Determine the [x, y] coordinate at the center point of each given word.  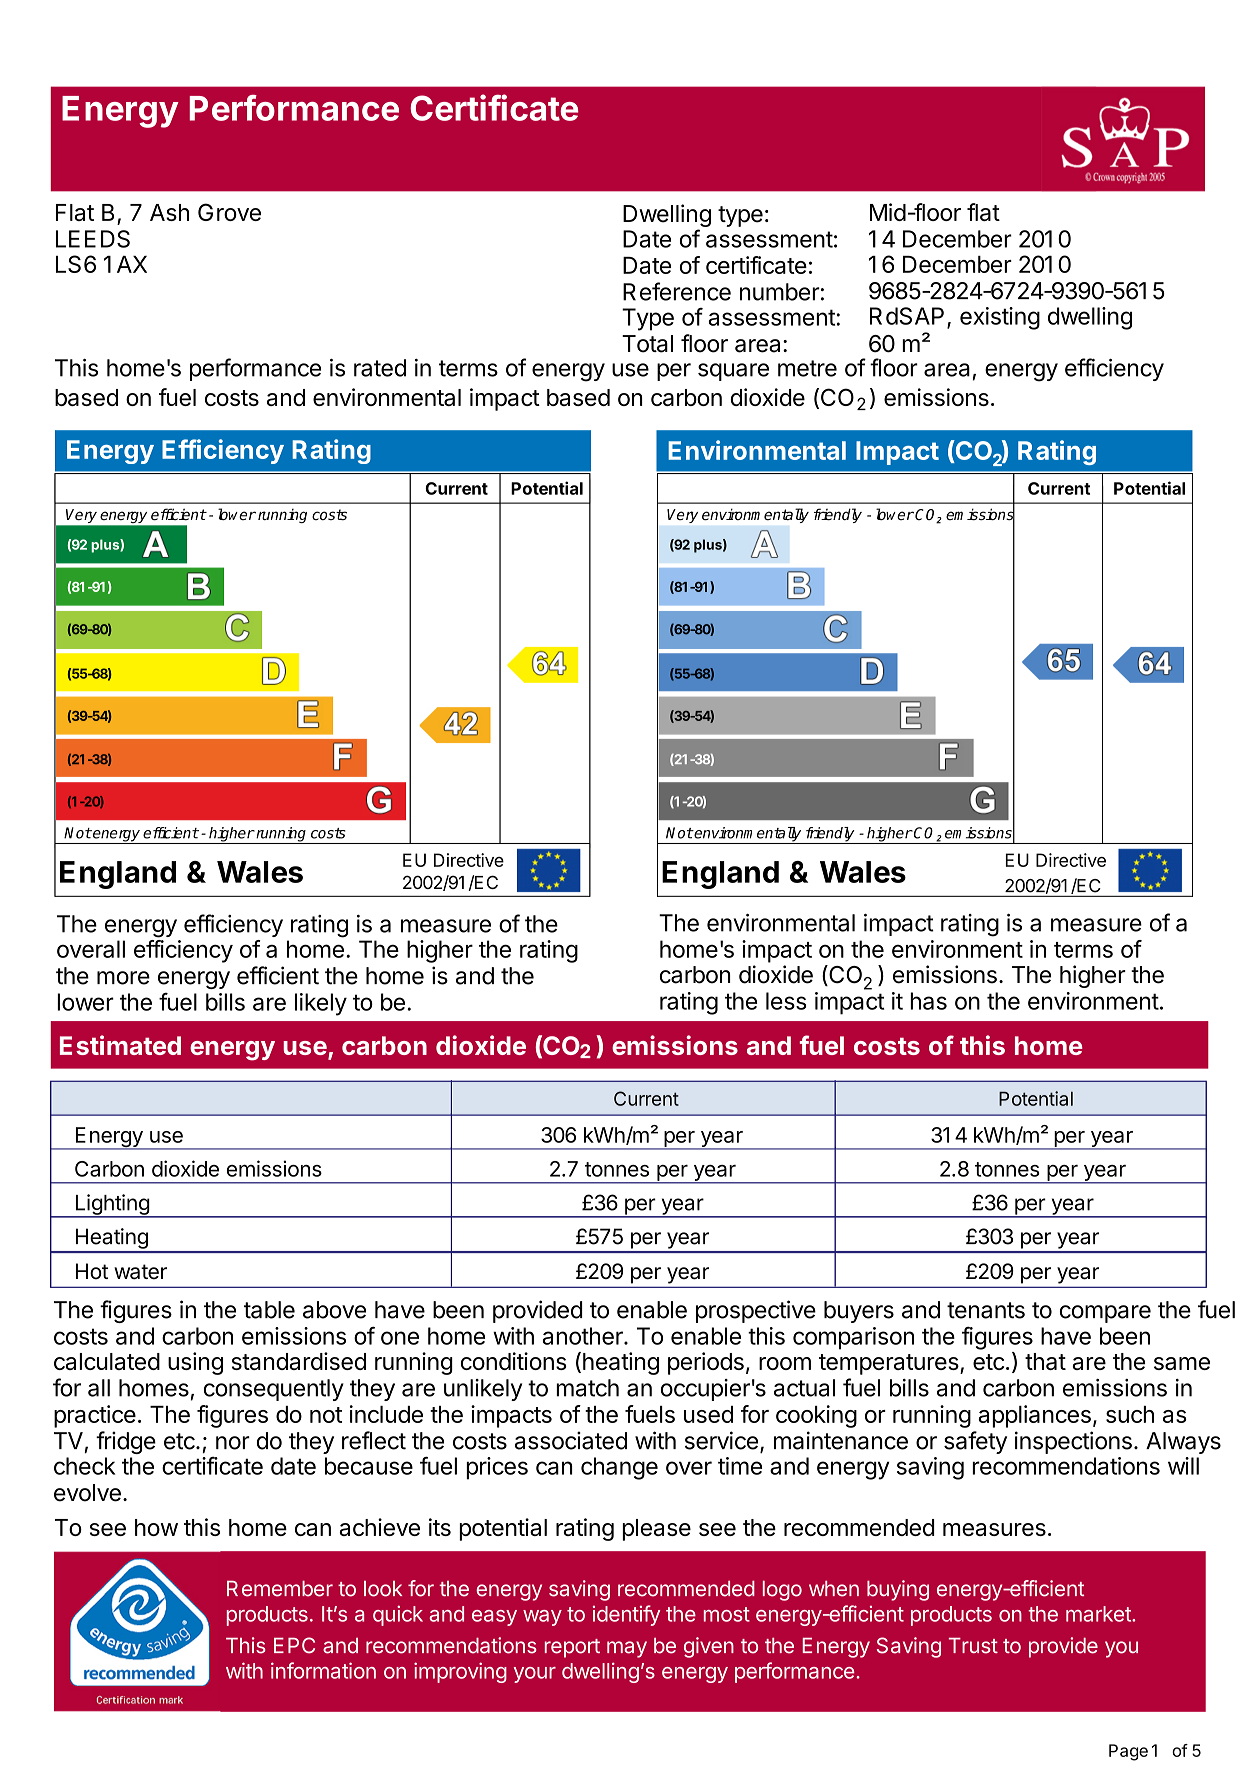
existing [1000, 318]
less [786, 1001]
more [123, 978]
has [928, 1001]
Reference [677, 291]
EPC [294, 1645]
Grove [229, 212]
